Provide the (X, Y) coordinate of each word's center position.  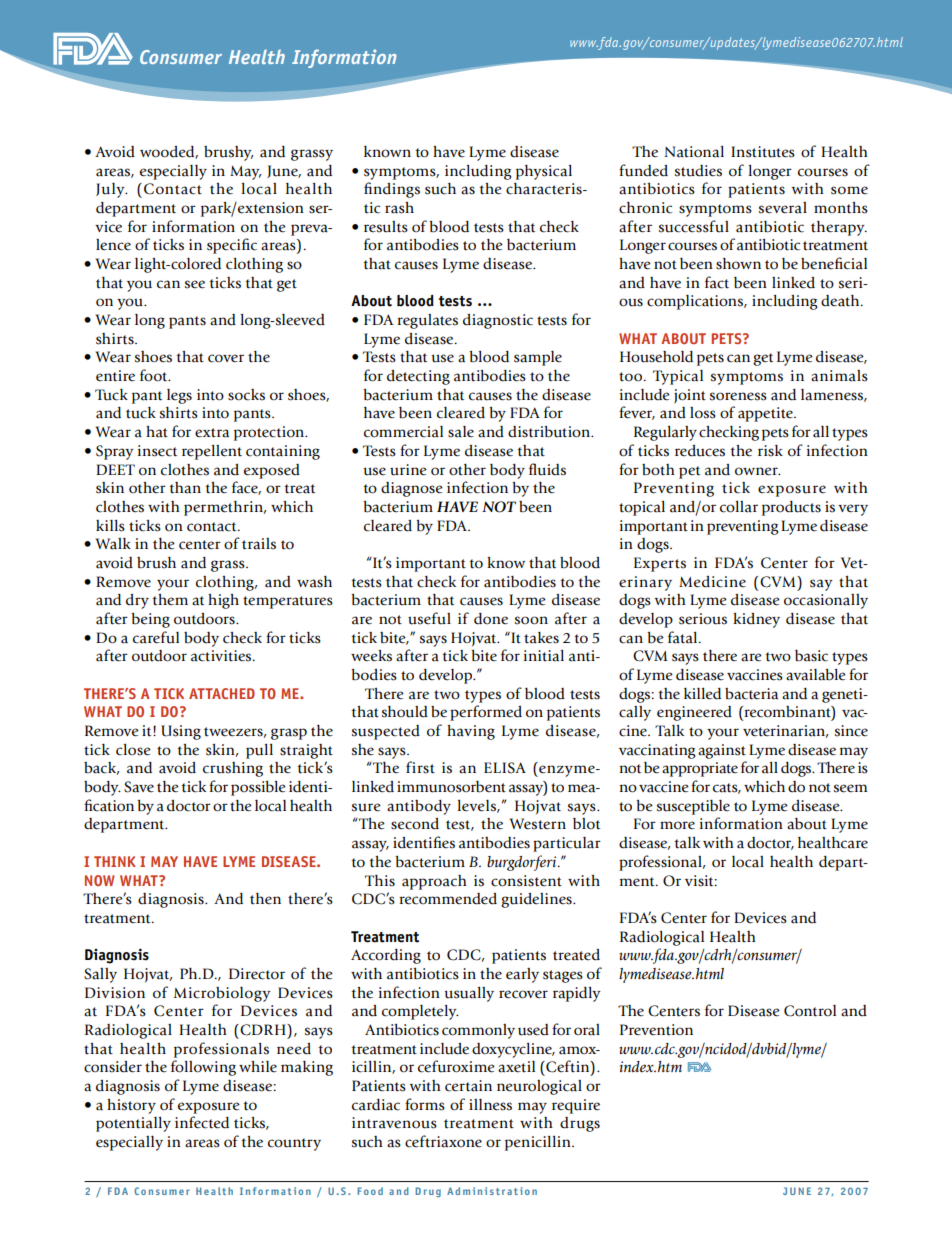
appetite (766, 414)
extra (212, 433)
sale (461, 432)
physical (544, 172)
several (783, 208)
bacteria (751, 694)
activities (222, 656)
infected (202, 1122)
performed (486, 713)
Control (810, 1011)
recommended (448, 899)
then (265, 899)
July (111, 190)
